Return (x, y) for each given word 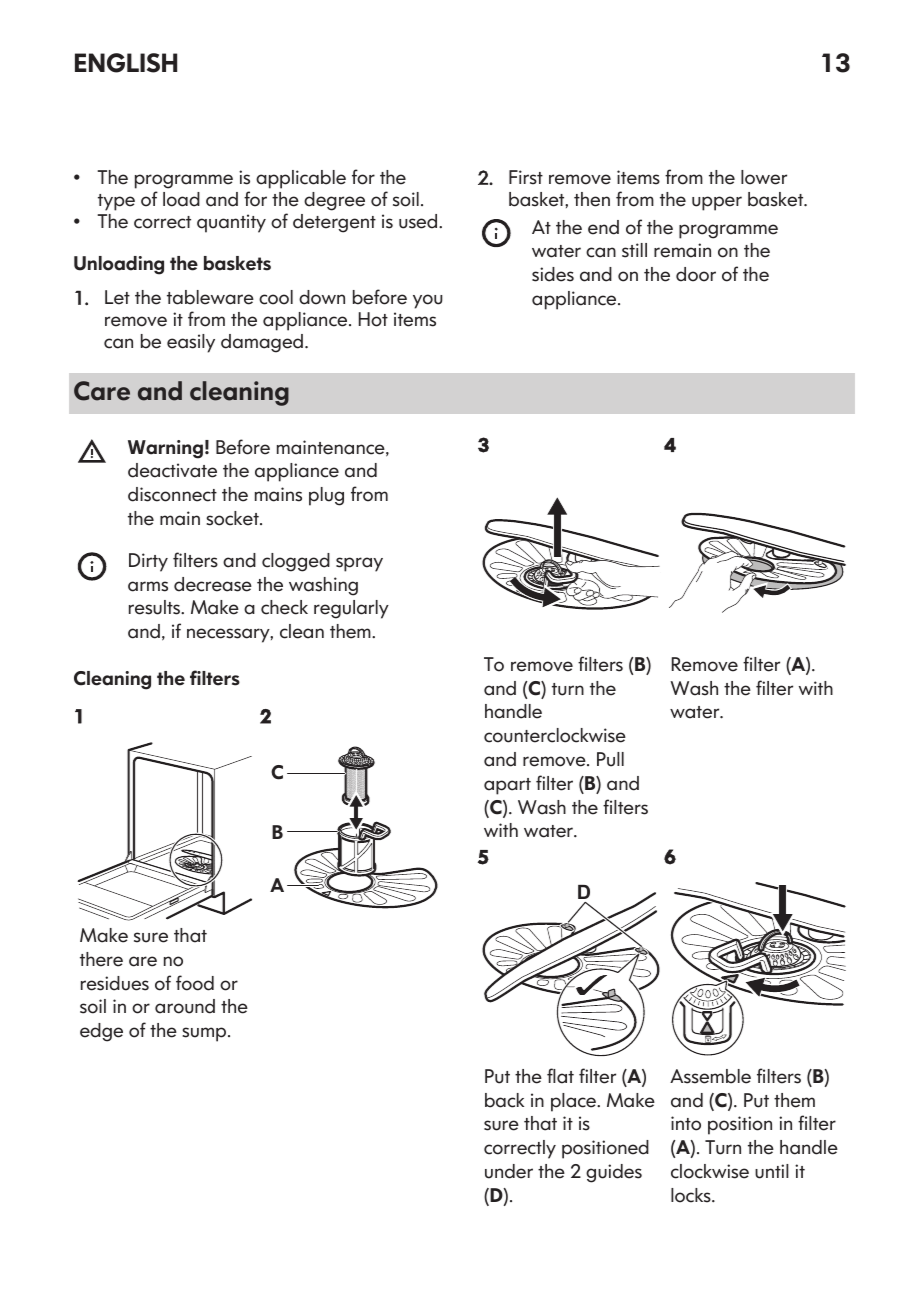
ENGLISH (126, 63)
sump (205, 1034)
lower (764, 177)
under (509, 1171)
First (526, 177)
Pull (610, 759)
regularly (351, 609)
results (156, 607)
